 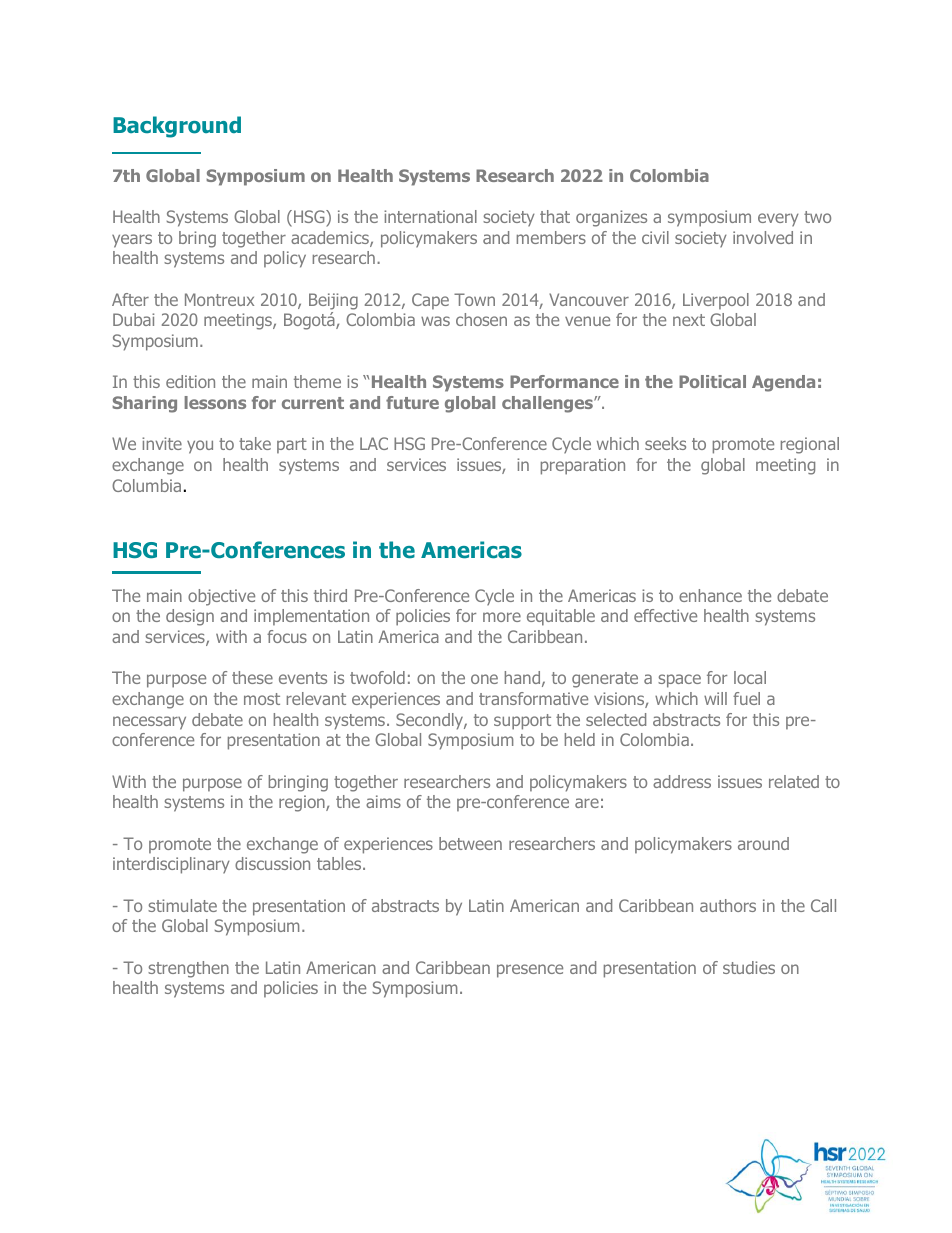 What do you see at coordinates (190, 617) in the page?
I see `design` at bounding box center [190, 617].
